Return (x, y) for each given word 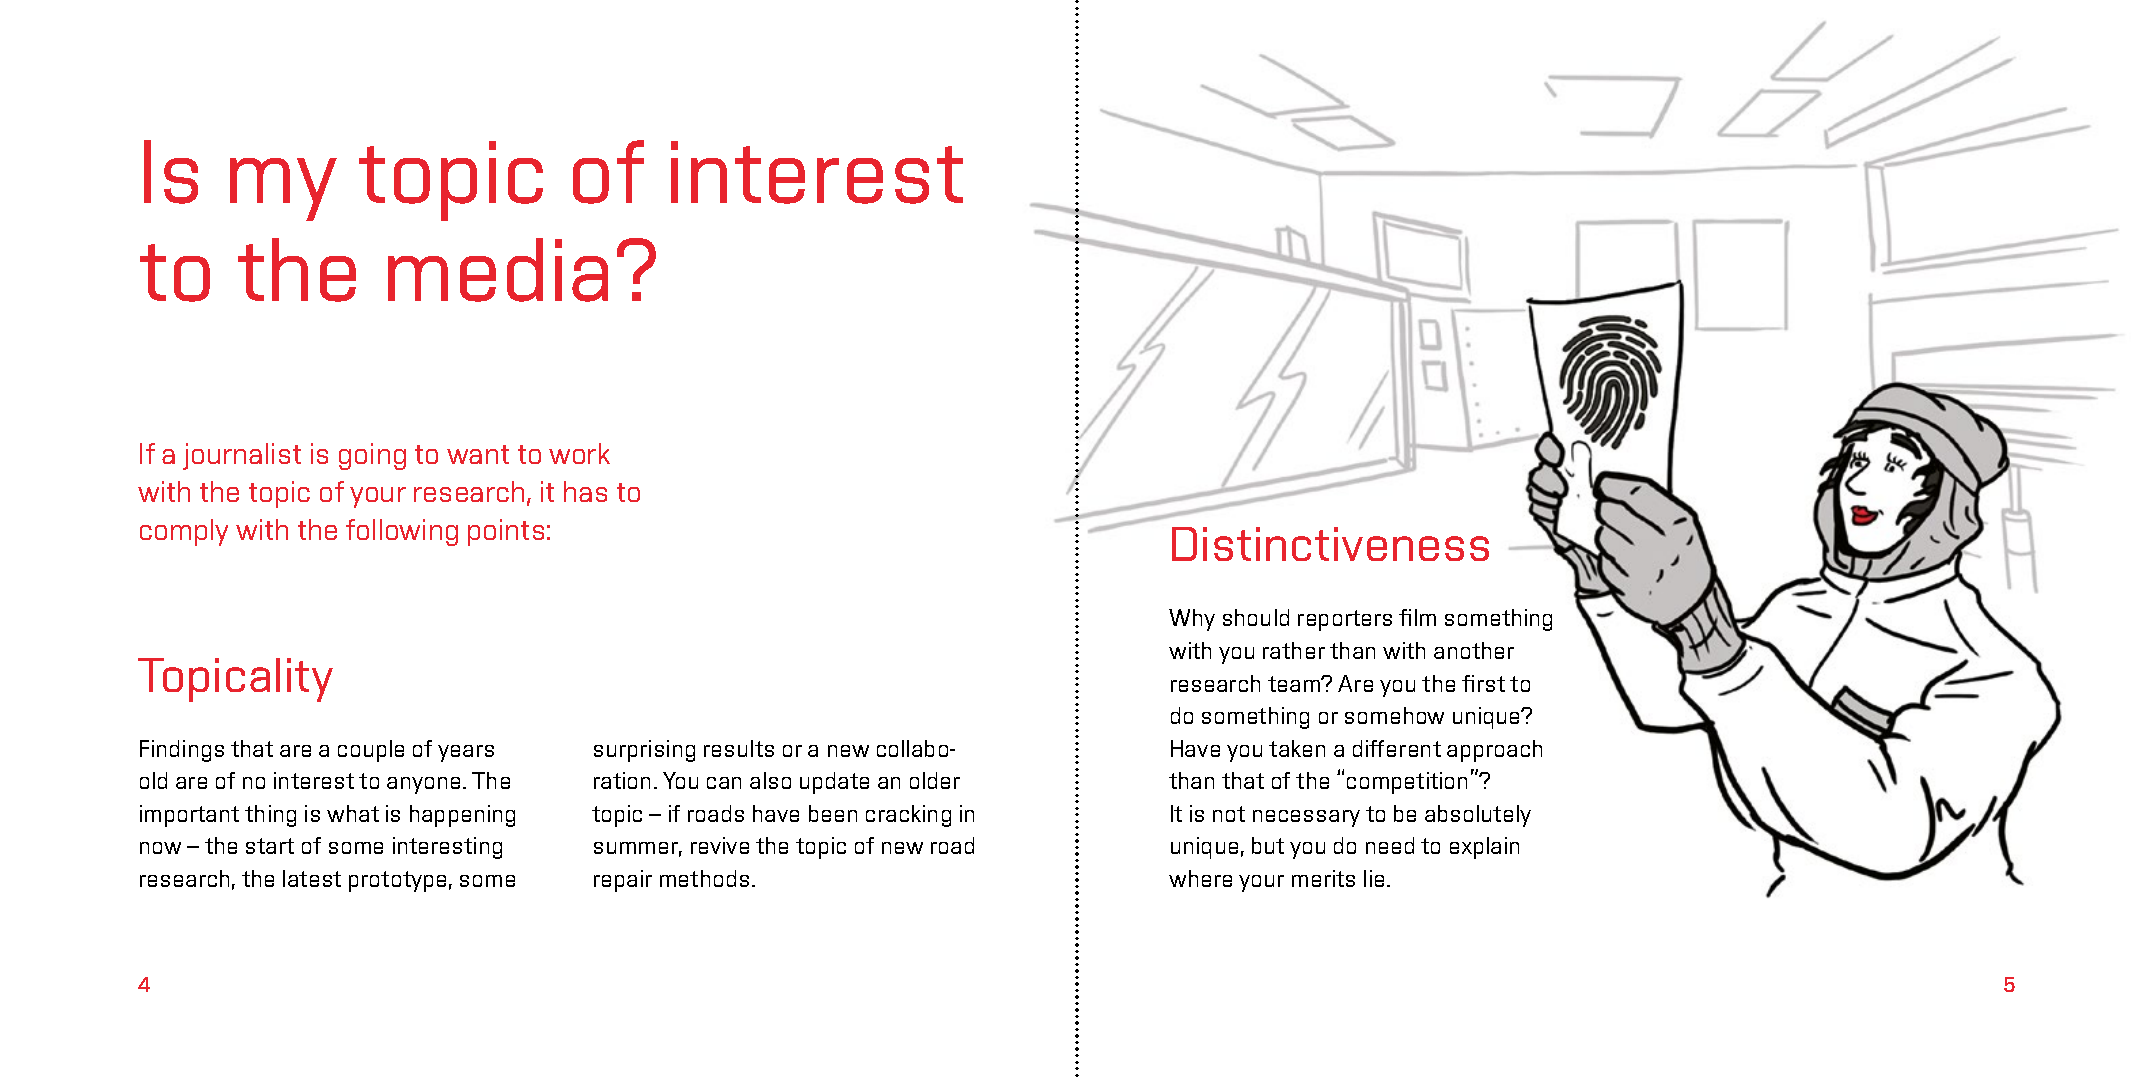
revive (720, 845)
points (506, 532)
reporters (1345, 620)
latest (312, 878)
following (402, 532)
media (498, 270)
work (579, 453)
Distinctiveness (1330, 544)
